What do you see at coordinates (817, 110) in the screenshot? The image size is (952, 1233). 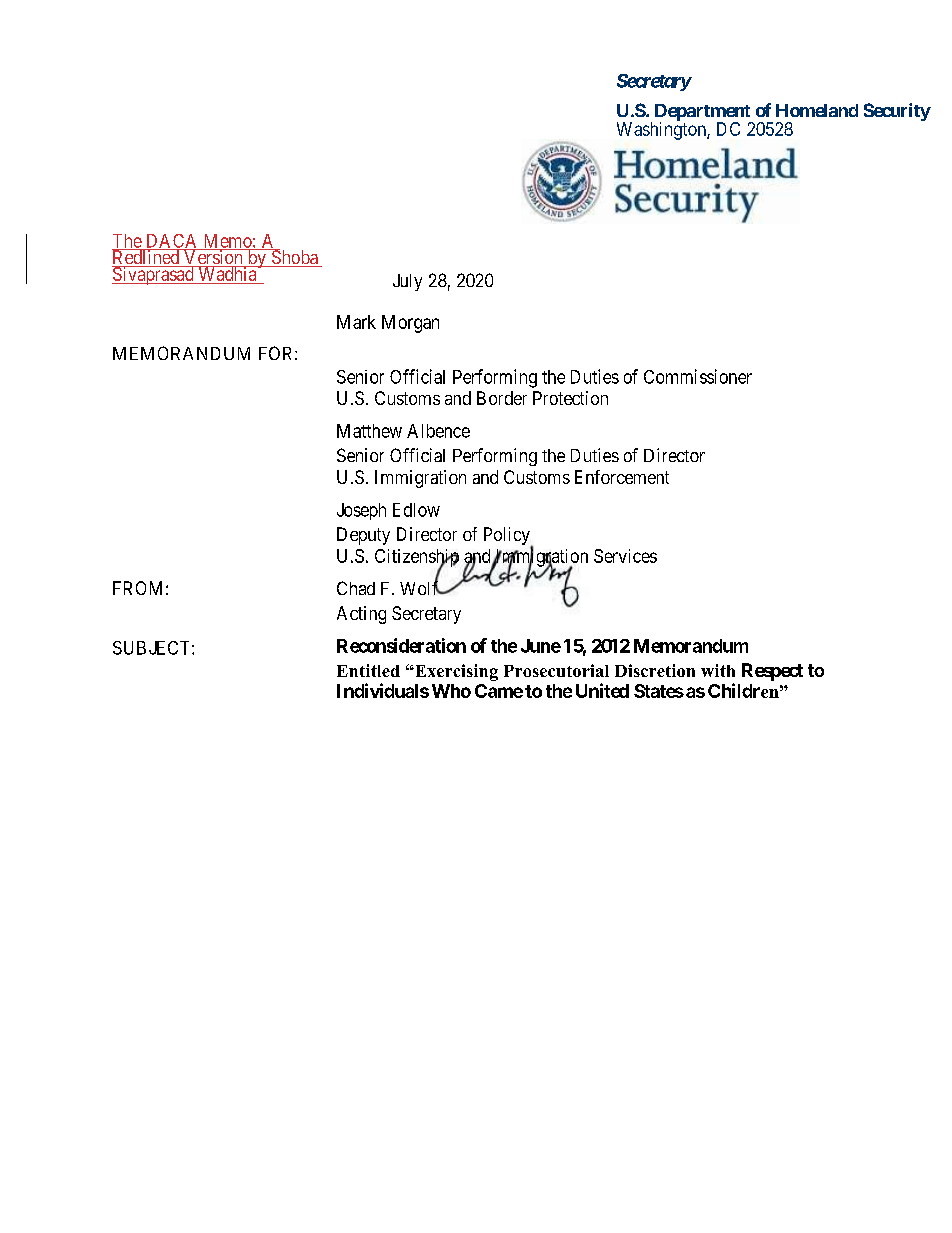 I see `Homeland` at bounding box center [817, 110].
